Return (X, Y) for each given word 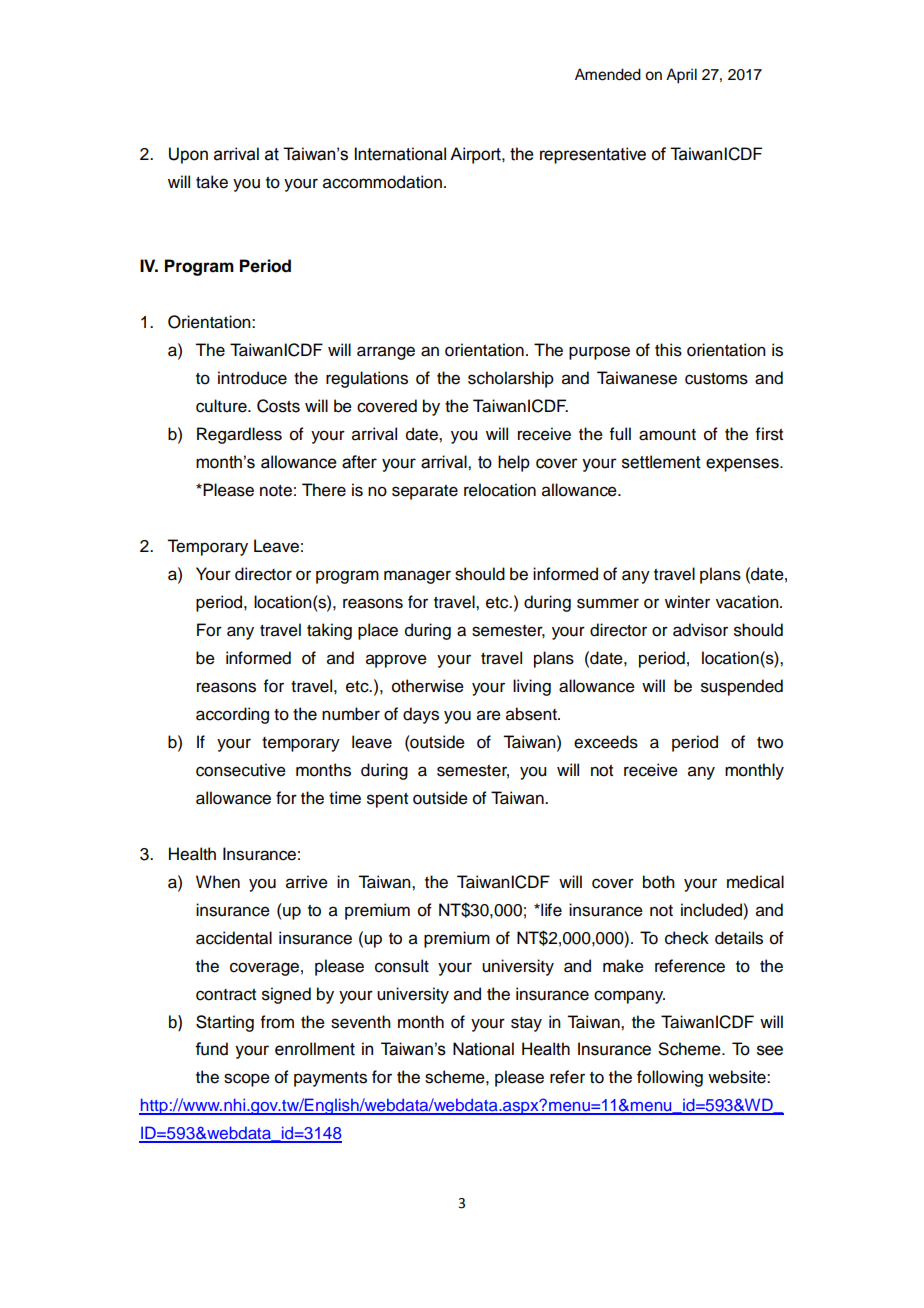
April (681, 76)
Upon (188, 155)
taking (329, 631)
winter (687, 602)
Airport (476, 155)
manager (417, 577)
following (670, 1078)
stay (526, 1024)
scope (247, 1080)
